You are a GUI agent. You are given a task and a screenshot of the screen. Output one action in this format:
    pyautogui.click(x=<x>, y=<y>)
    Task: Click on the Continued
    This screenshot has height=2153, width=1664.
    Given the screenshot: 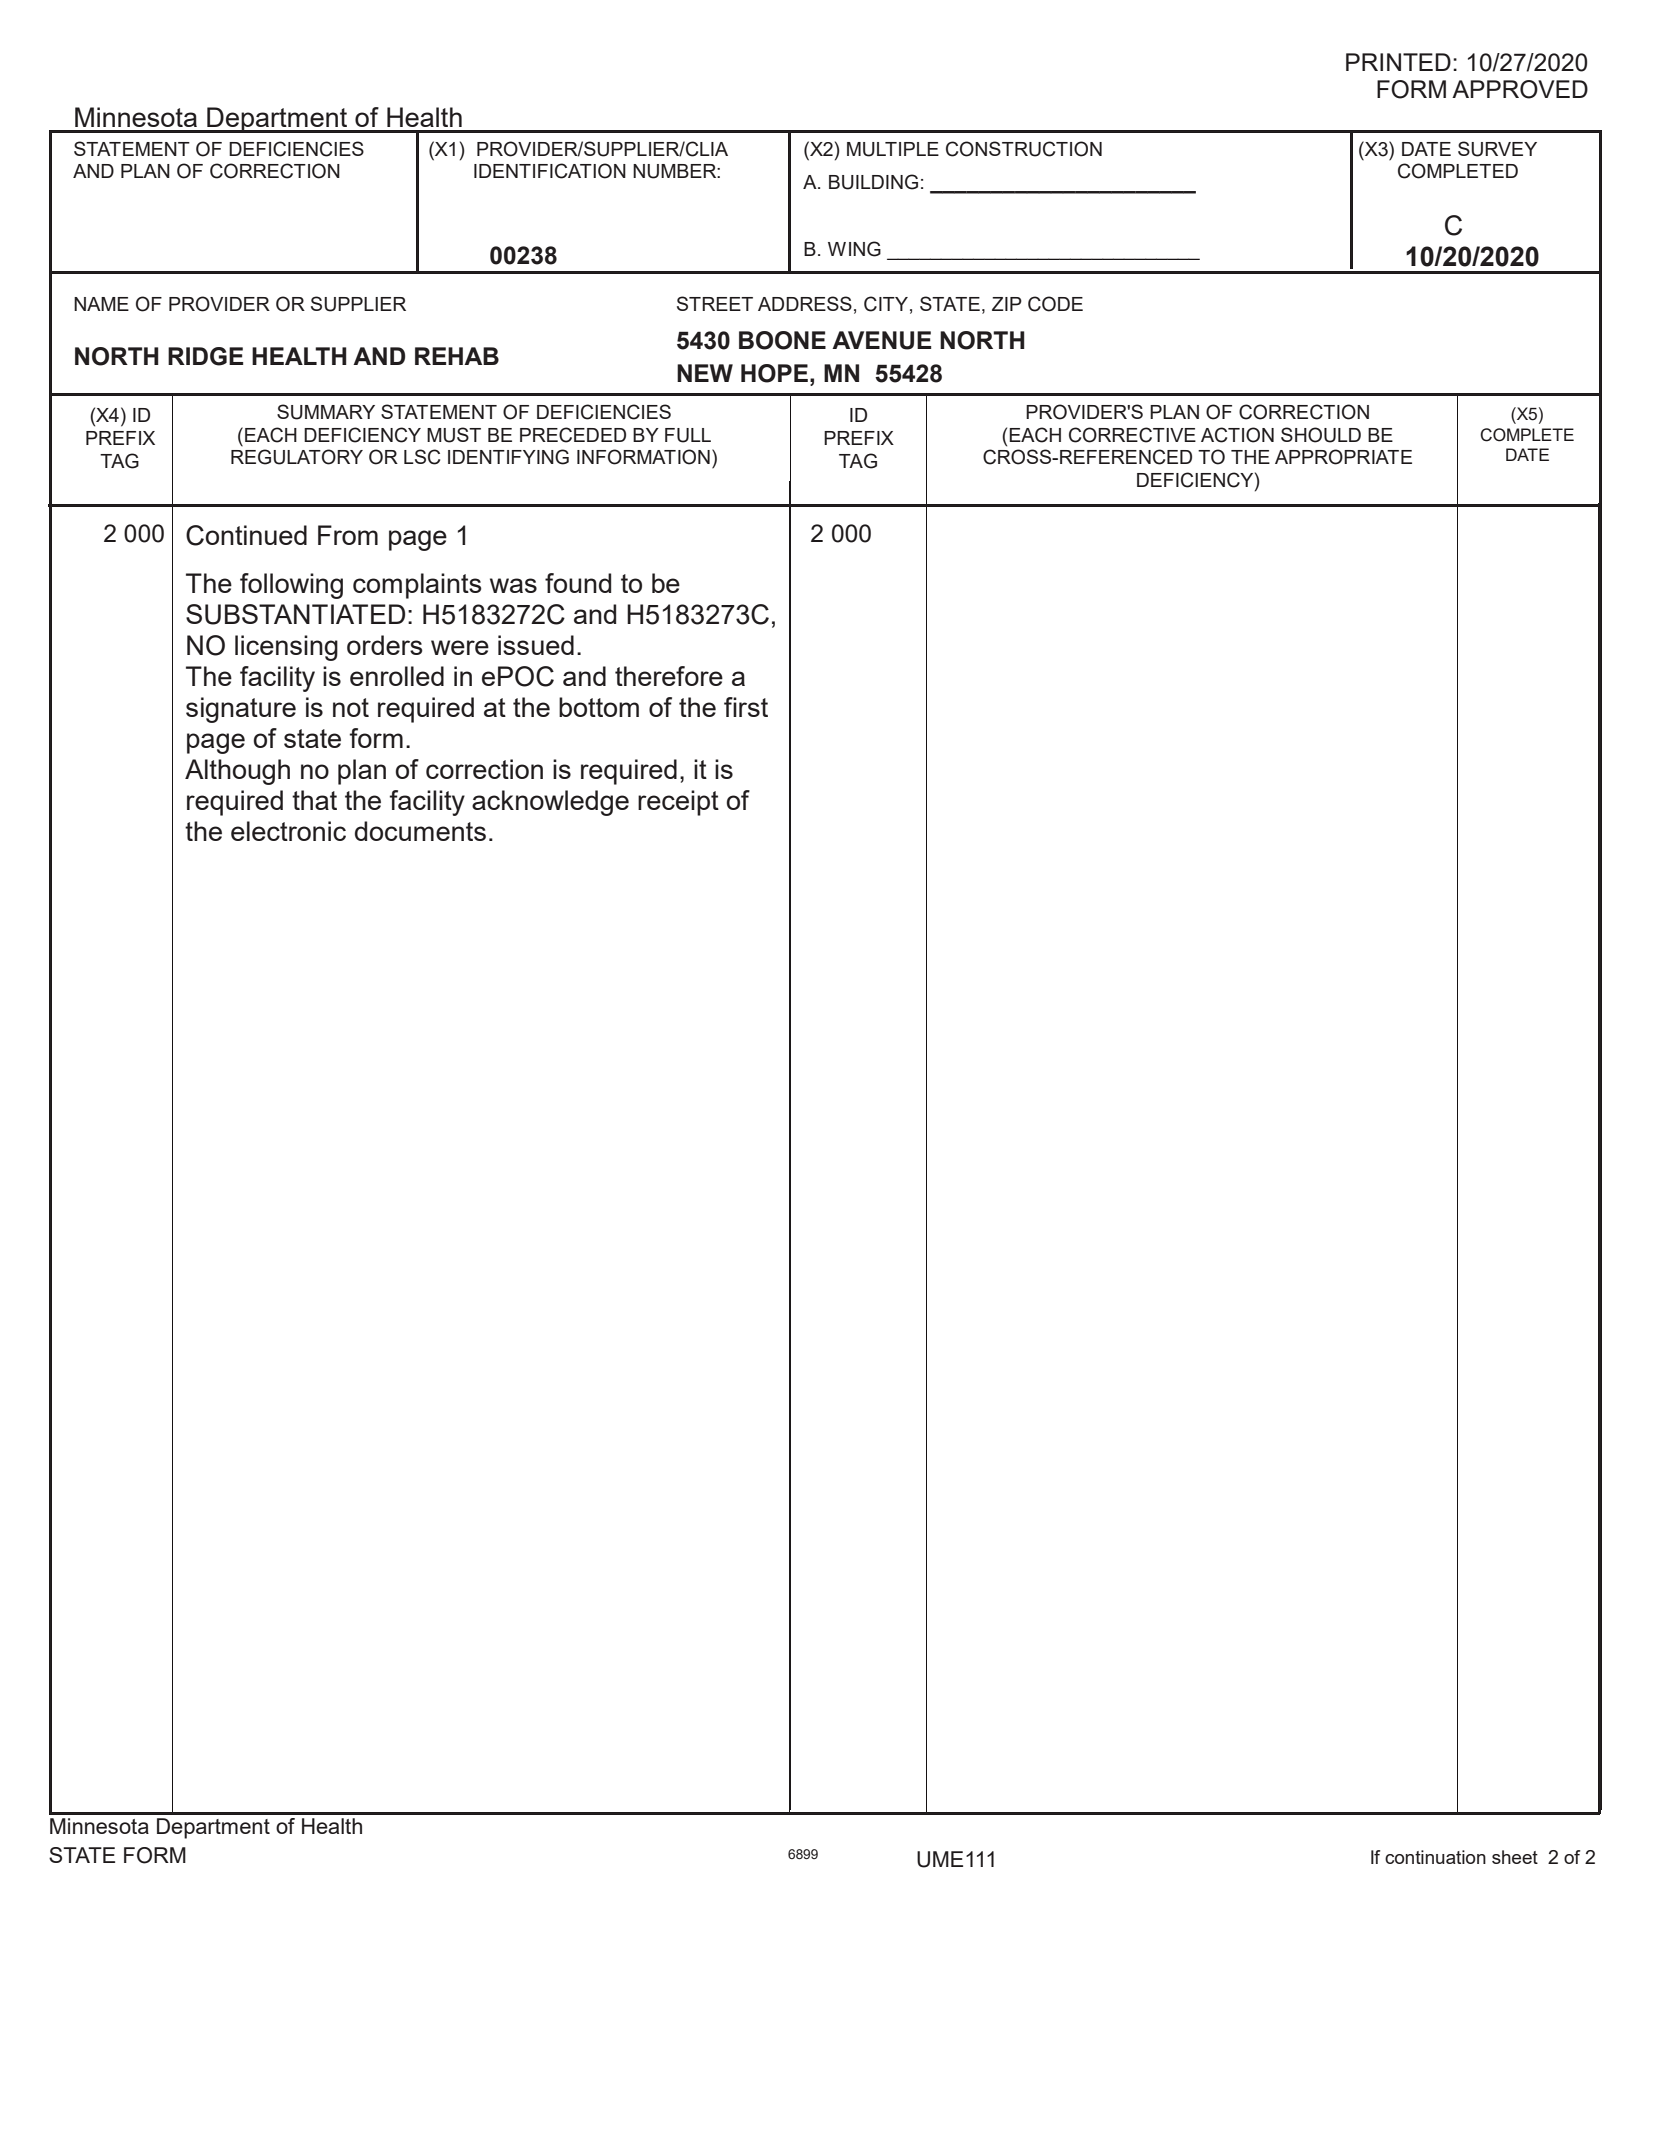 What is the action you would take?
    pyautogui.click(x=246, y=535)
